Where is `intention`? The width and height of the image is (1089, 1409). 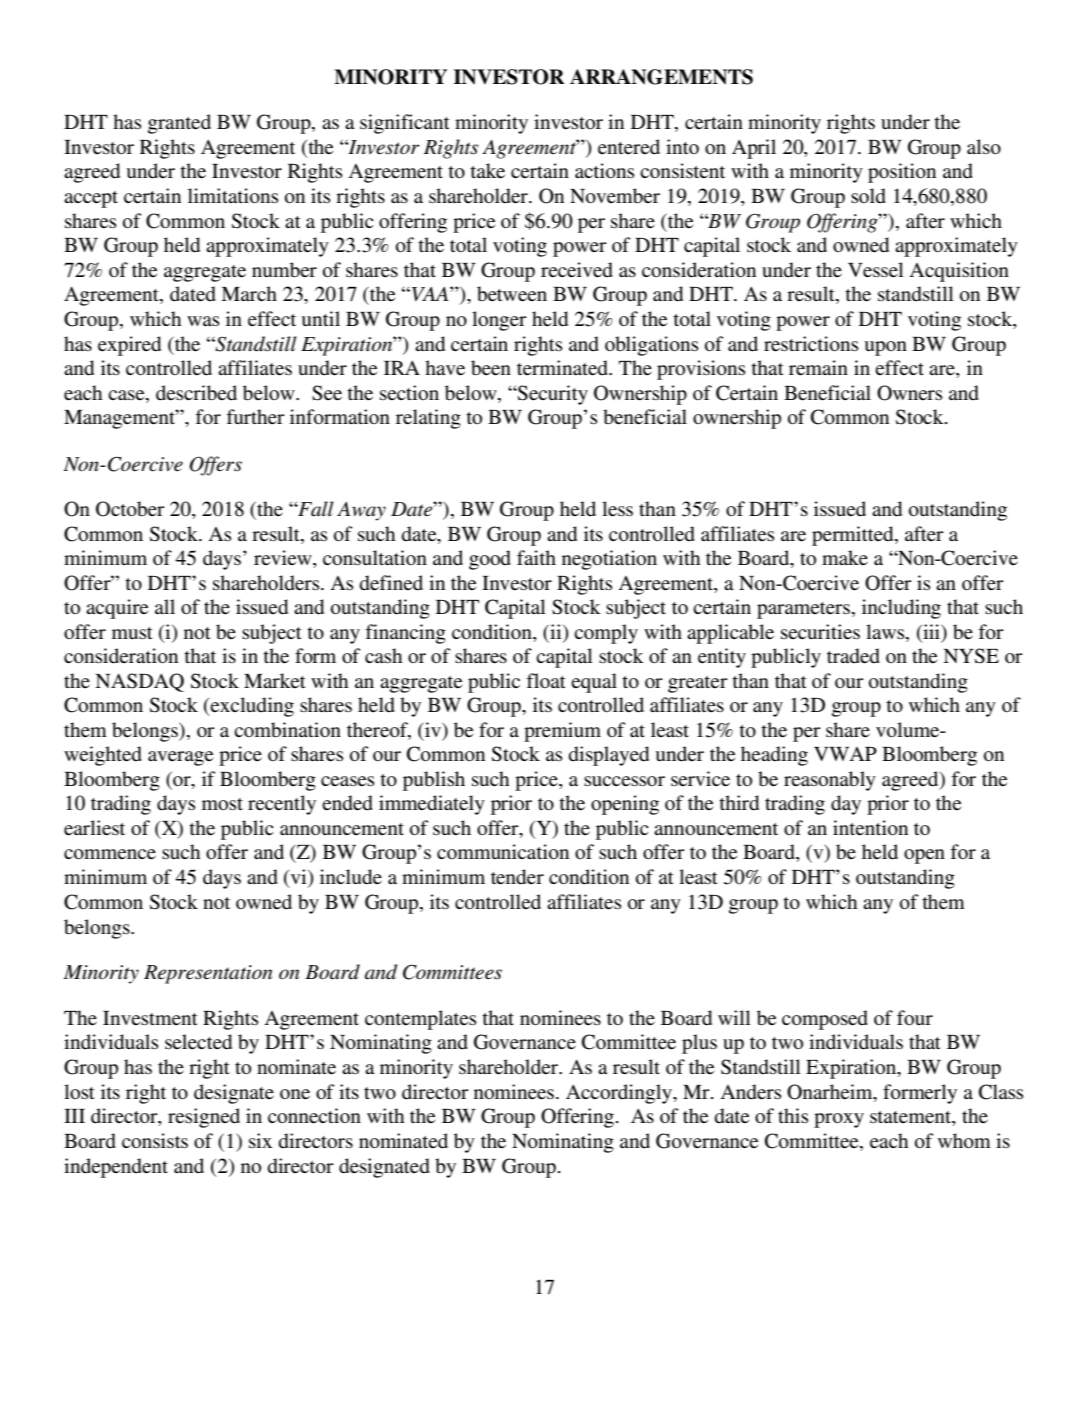 intention is located at coordinates (870, 828).
